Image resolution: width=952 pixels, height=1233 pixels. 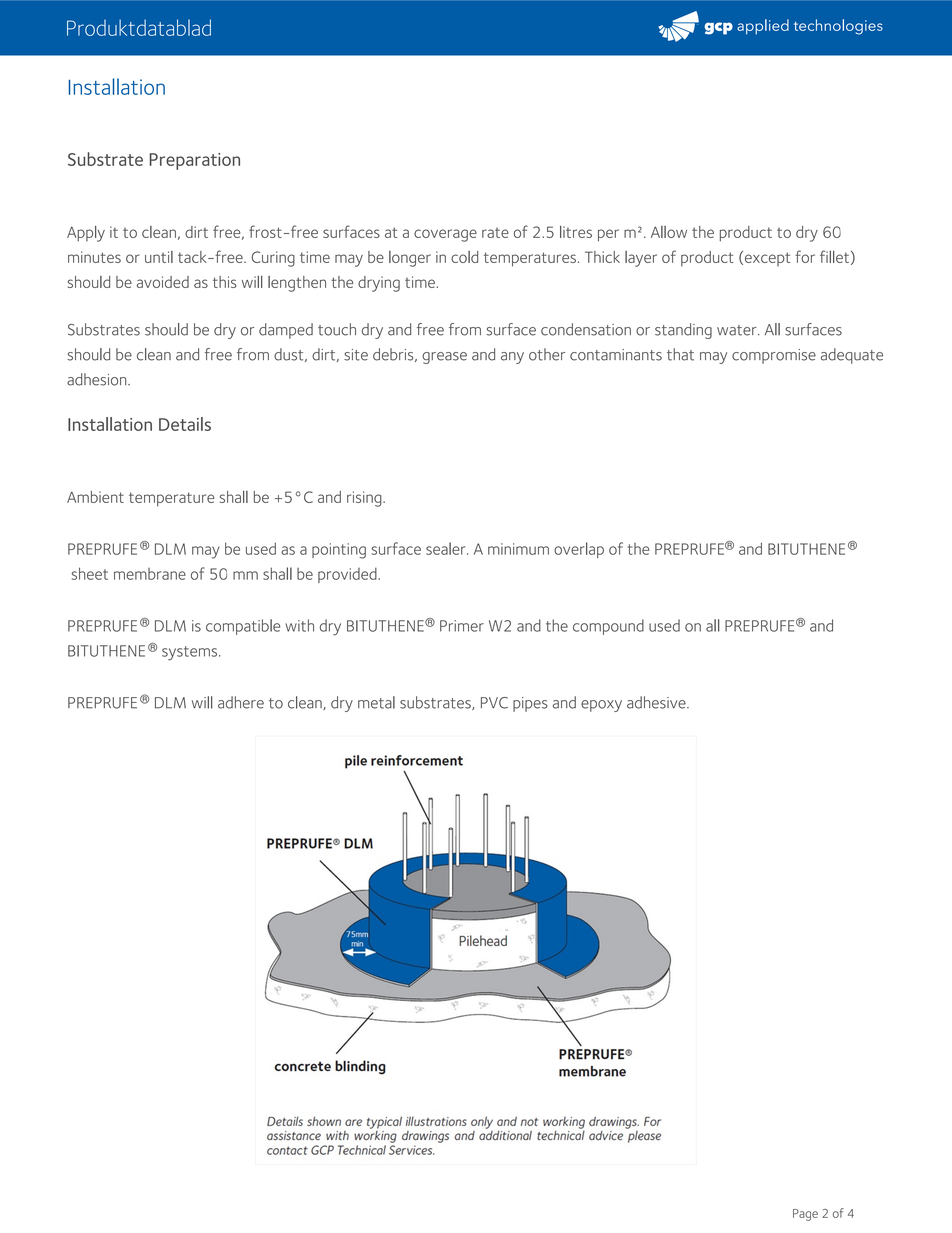 I want to click on Preparation, so click(x=195, y=161).
